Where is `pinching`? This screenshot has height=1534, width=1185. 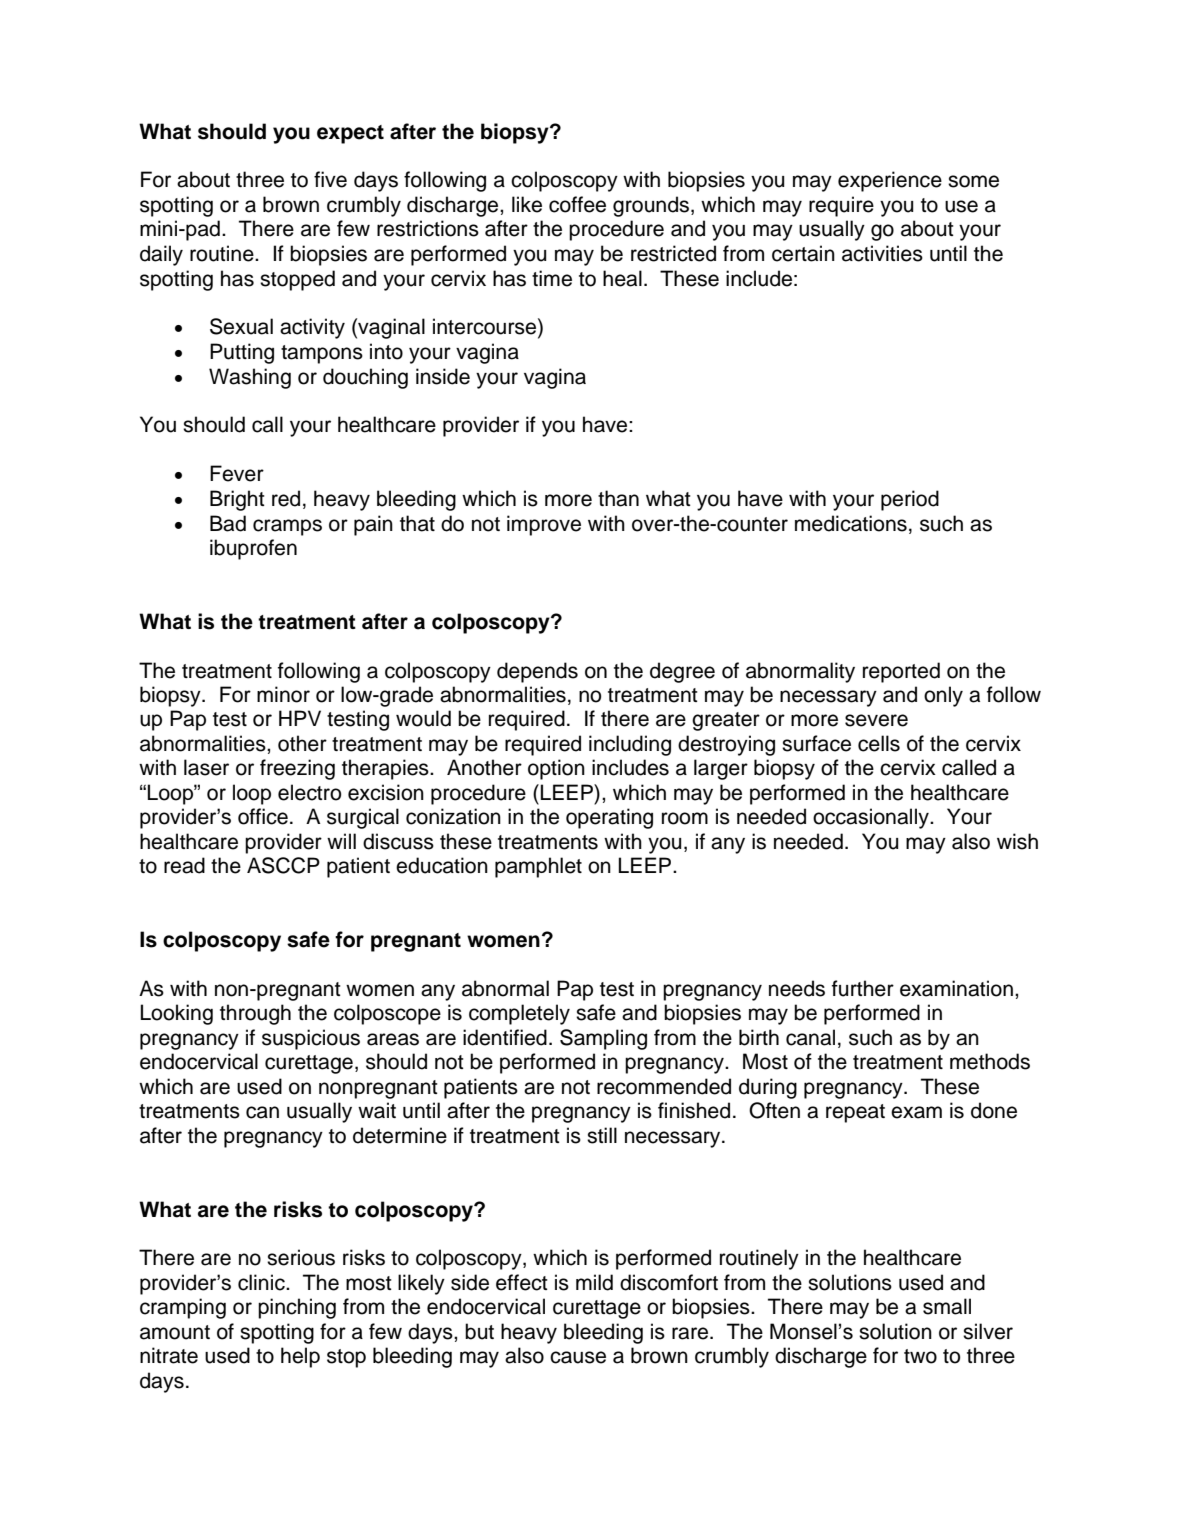
pinching is located at coordinates (297, 1308).
